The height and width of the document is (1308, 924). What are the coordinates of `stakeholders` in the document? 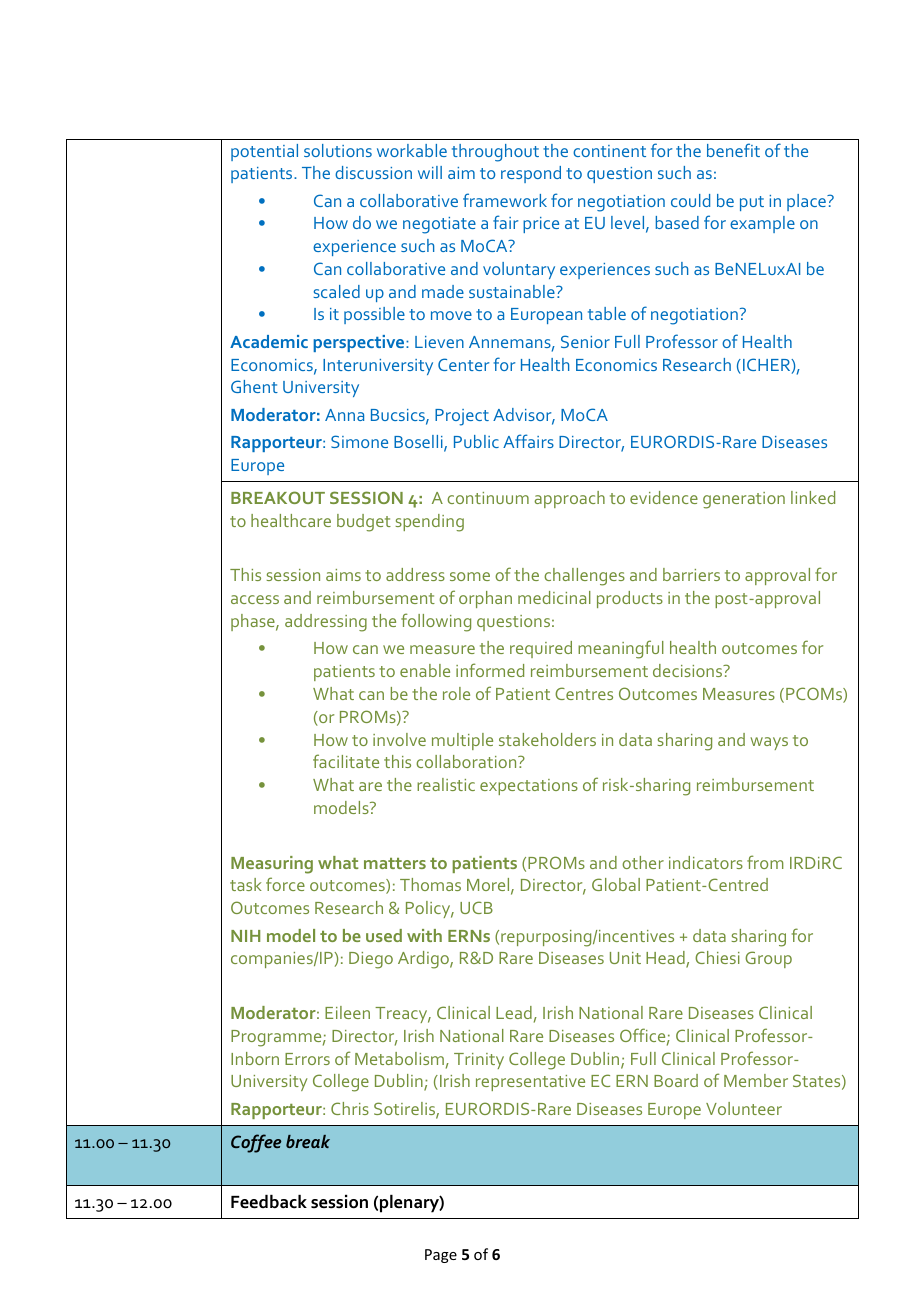 It's located at (547, 739).
